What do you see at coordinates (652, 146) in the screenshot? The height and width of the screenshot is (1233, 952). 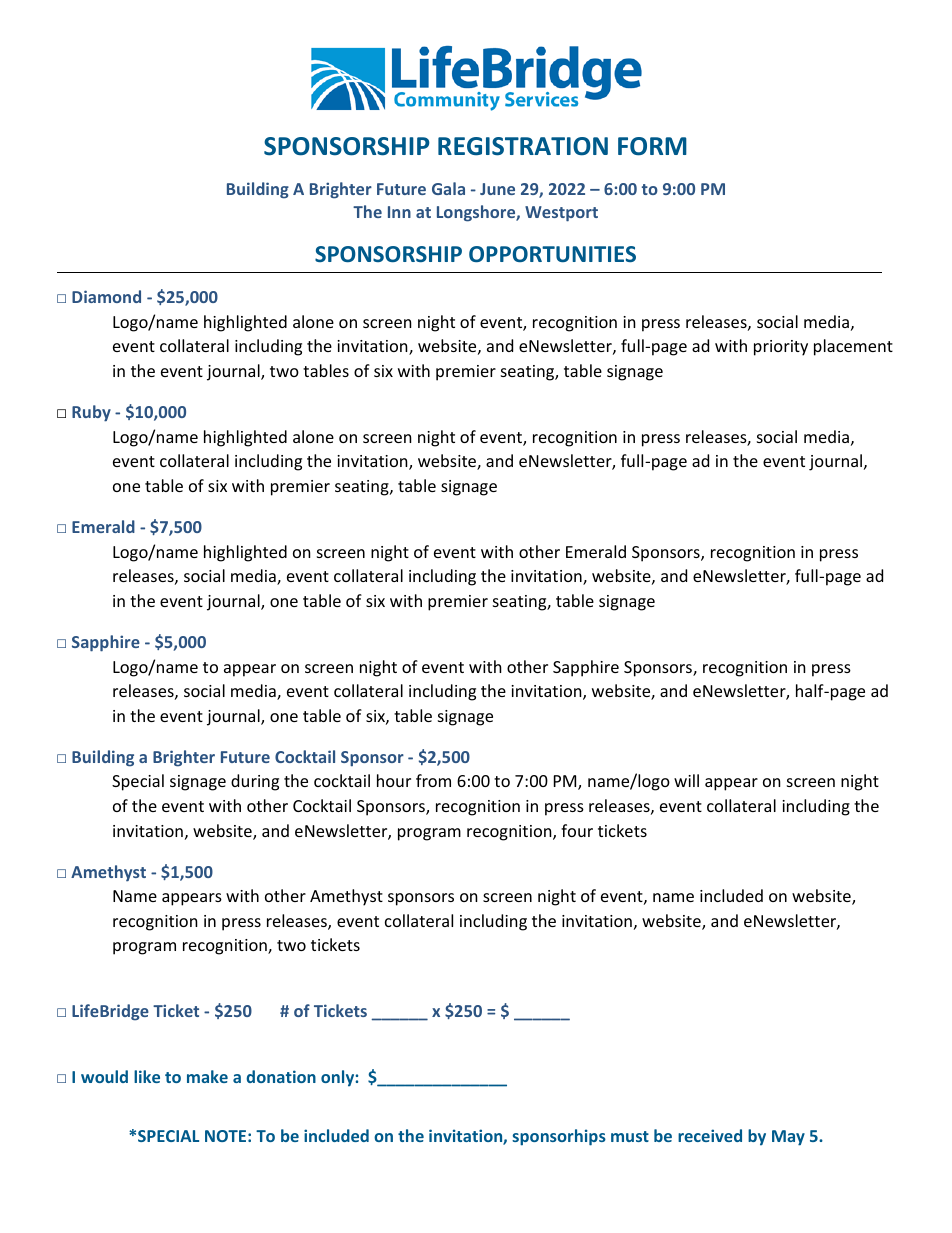 I see `FORM` at bounding box center [652, 146].
